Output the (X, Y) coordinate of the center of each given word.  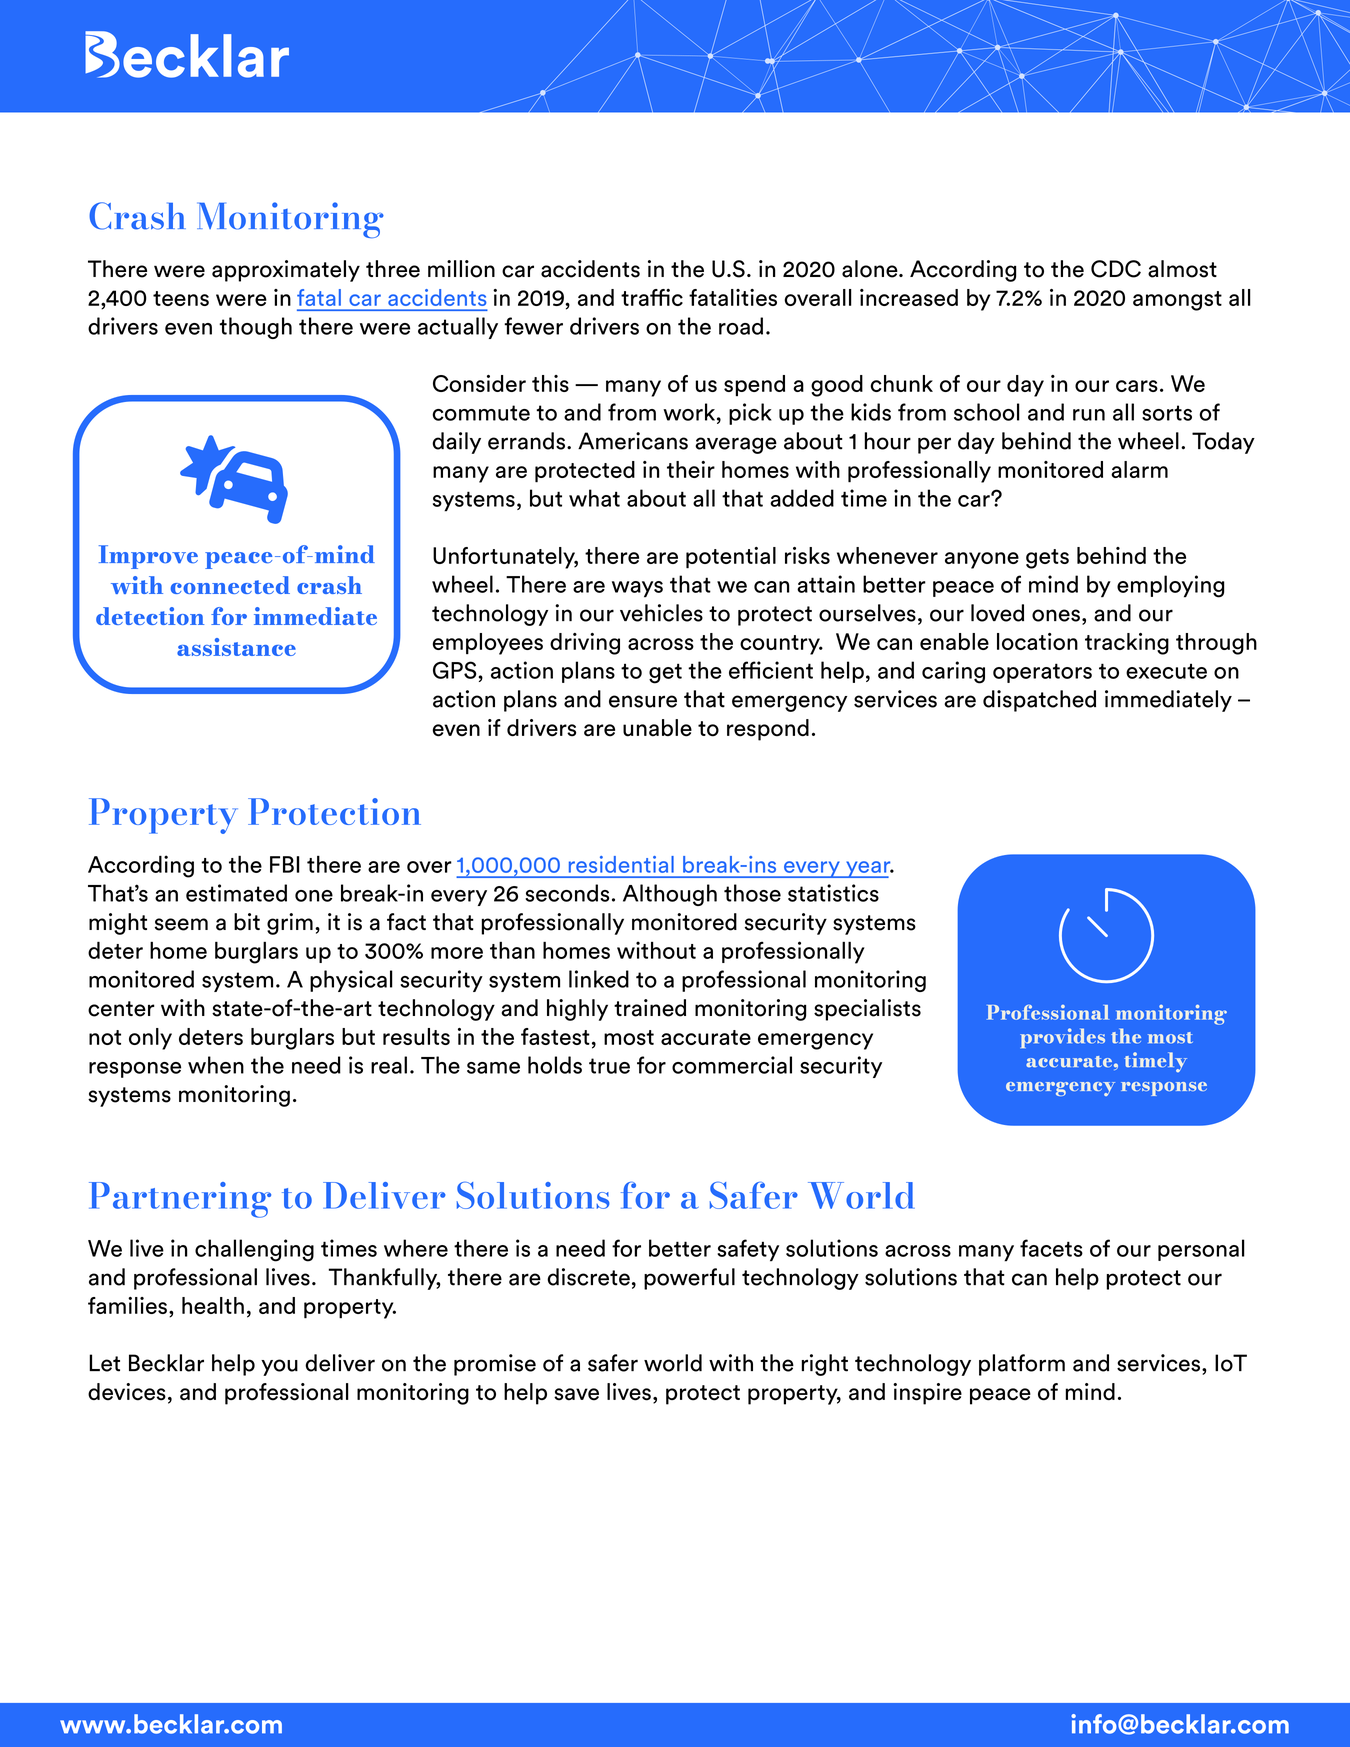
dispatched (1039, 701)
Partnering (180, 1200)
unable (657, 728)
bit (247, 922)
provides (1062, 1038)
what (594, 498)
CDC (1116, 269)
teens (181, 298)
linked (599, 979)
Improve (148, 557)
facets (1051, 1248)
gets (1047, 559)
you (279, 1367)
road (741, 326)
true (609, 1066)
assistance (236, 647)
